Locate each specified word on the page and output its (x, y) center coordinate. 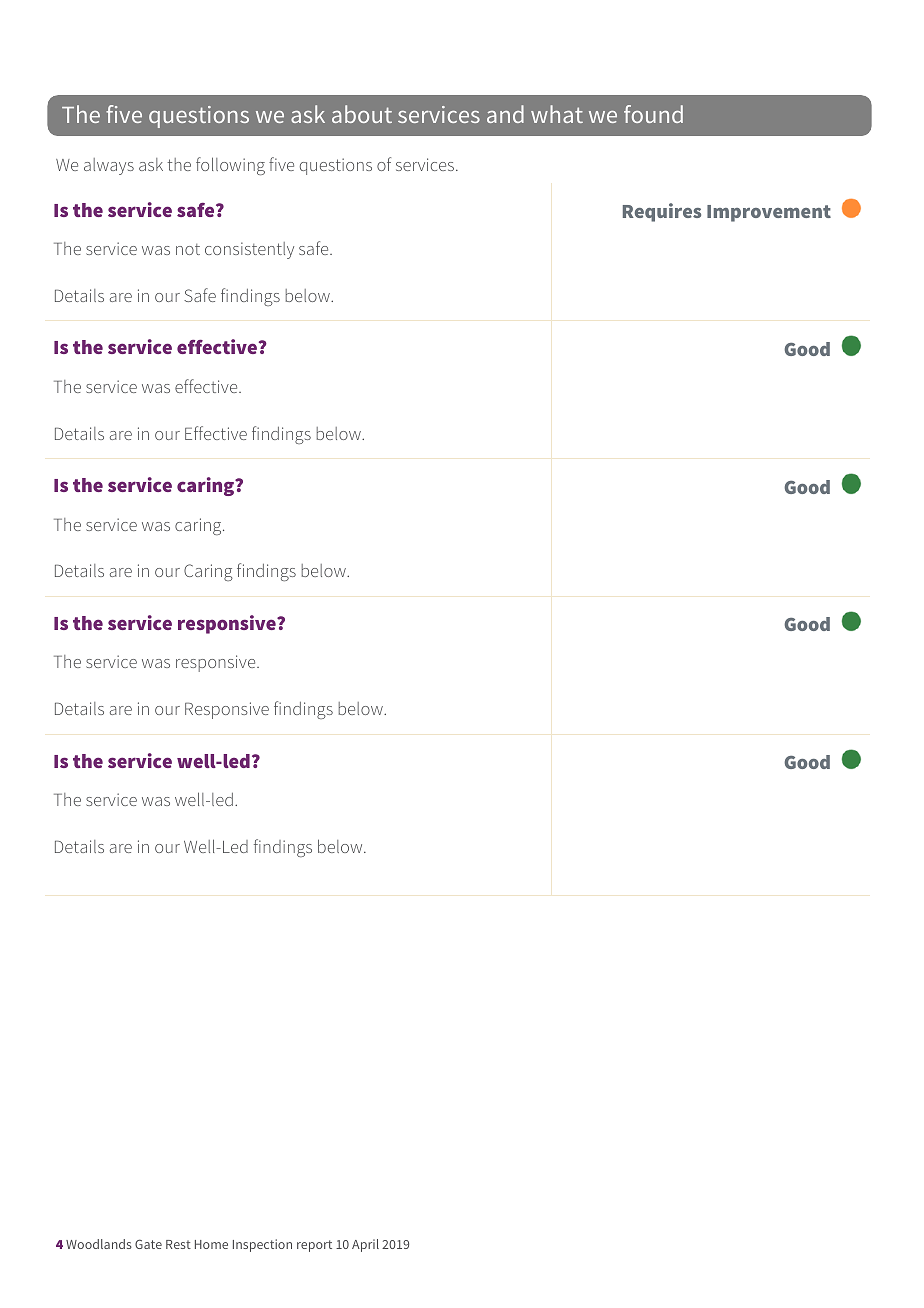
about (362, 114)
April (365, 1245)
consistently (249, 250)
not (188, 249)
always (109, 166)
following (230, 166)
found (653, 114)
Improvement (769, 213)
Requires (662, 212)
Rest (178, 1244)
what (557, 114)
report (314, 1246)
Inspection (262, 1245)
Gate (148, 1244)
